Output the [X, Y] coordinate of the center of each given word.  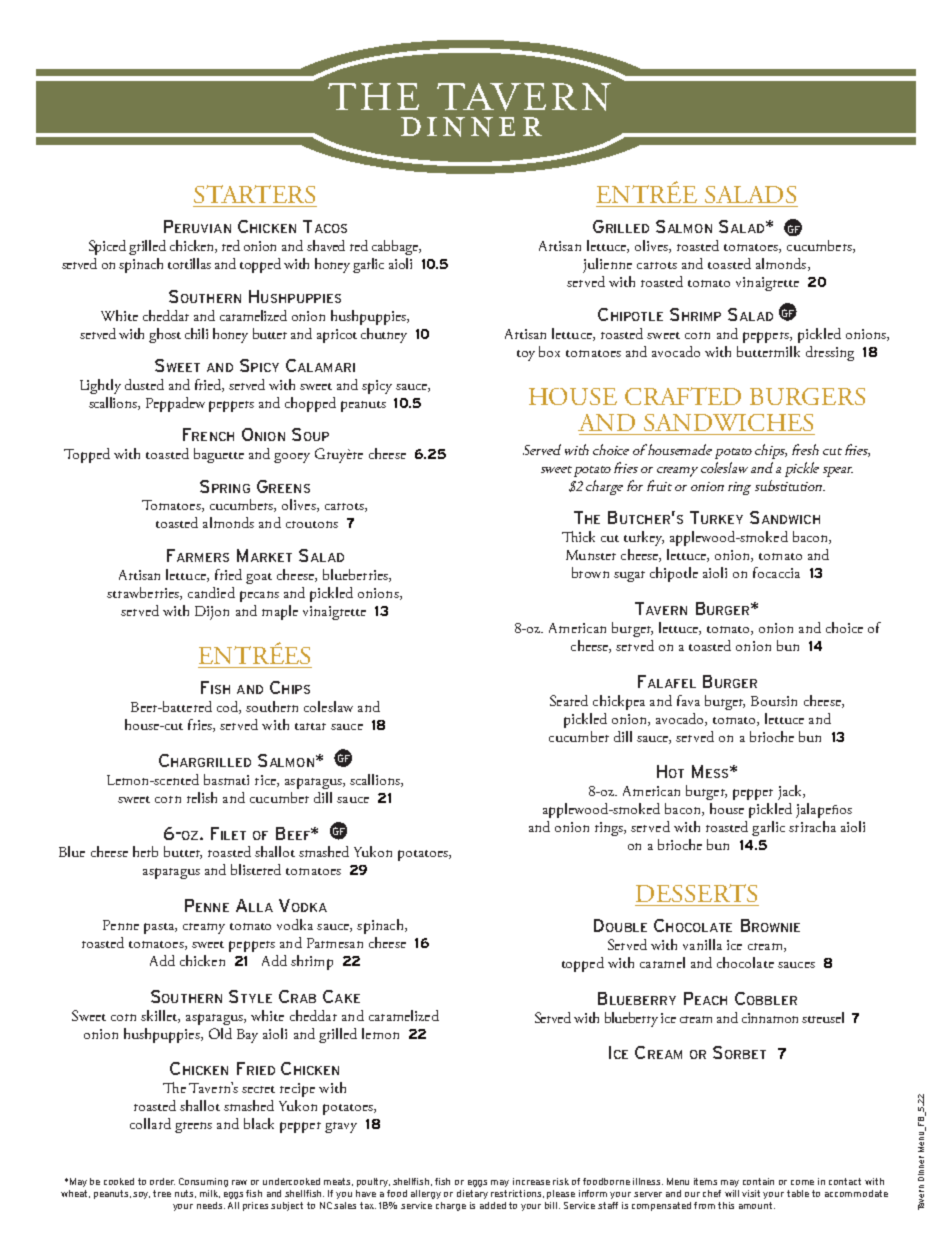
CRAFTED [683, 396]
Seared [569, 700]
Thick [578, 536]
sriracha [812, 826]
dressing [830, 353]
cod [228, 707]
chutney [384, 335]
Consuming [203, 1182]
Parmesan [335, 943]
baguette [219, 455]
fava [688, 700]
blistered [256, 869]
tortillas [189, 263]
